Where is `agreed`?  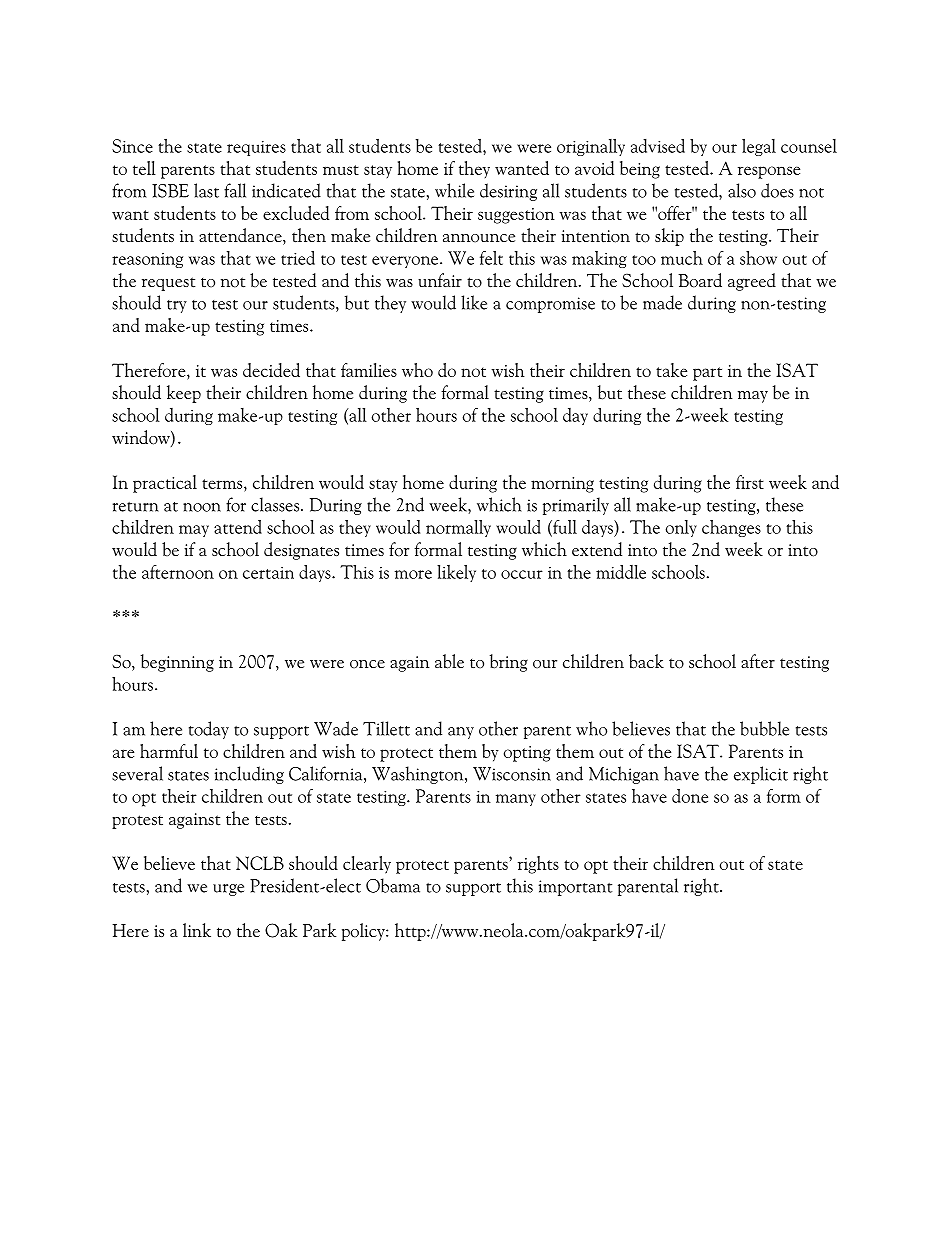
agreed is located at coordinates (752, 282).
